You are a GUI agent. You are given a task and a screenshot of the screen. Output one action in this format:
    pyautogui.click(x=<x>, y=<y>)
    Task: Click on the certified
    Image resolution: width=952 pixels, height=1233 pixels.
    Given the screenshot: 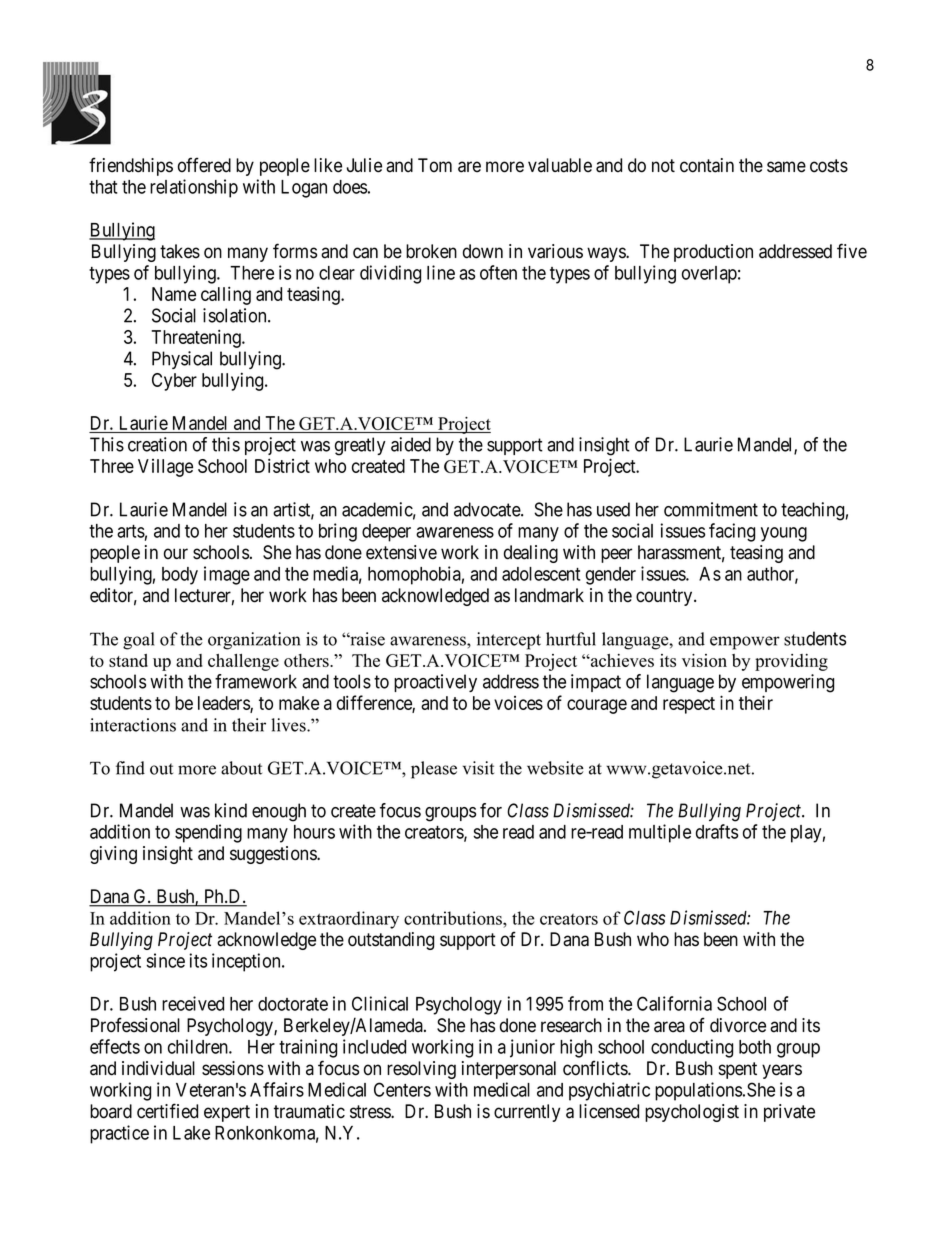 What is the action you would take?
    pyautogui.click(x=167, y=1111)
